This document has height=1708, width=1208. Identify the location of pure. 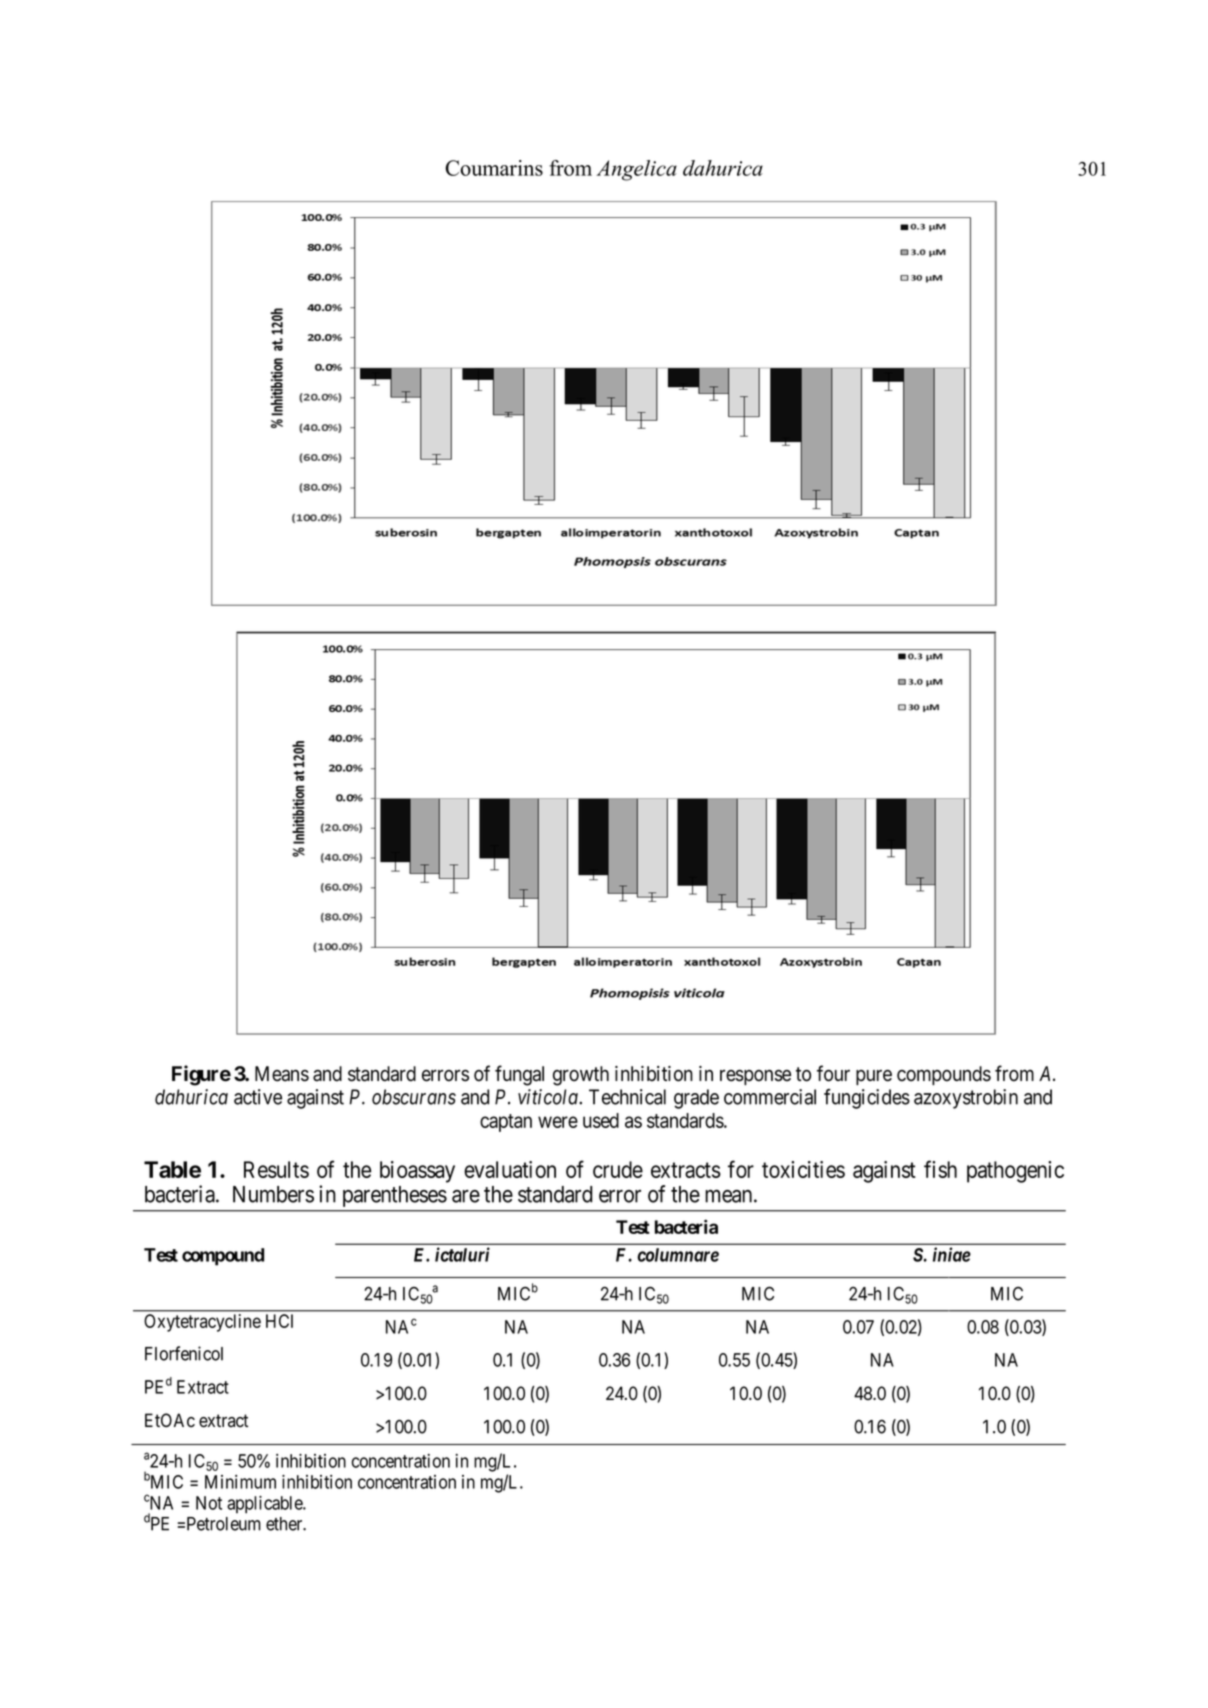
(874, 1077).
